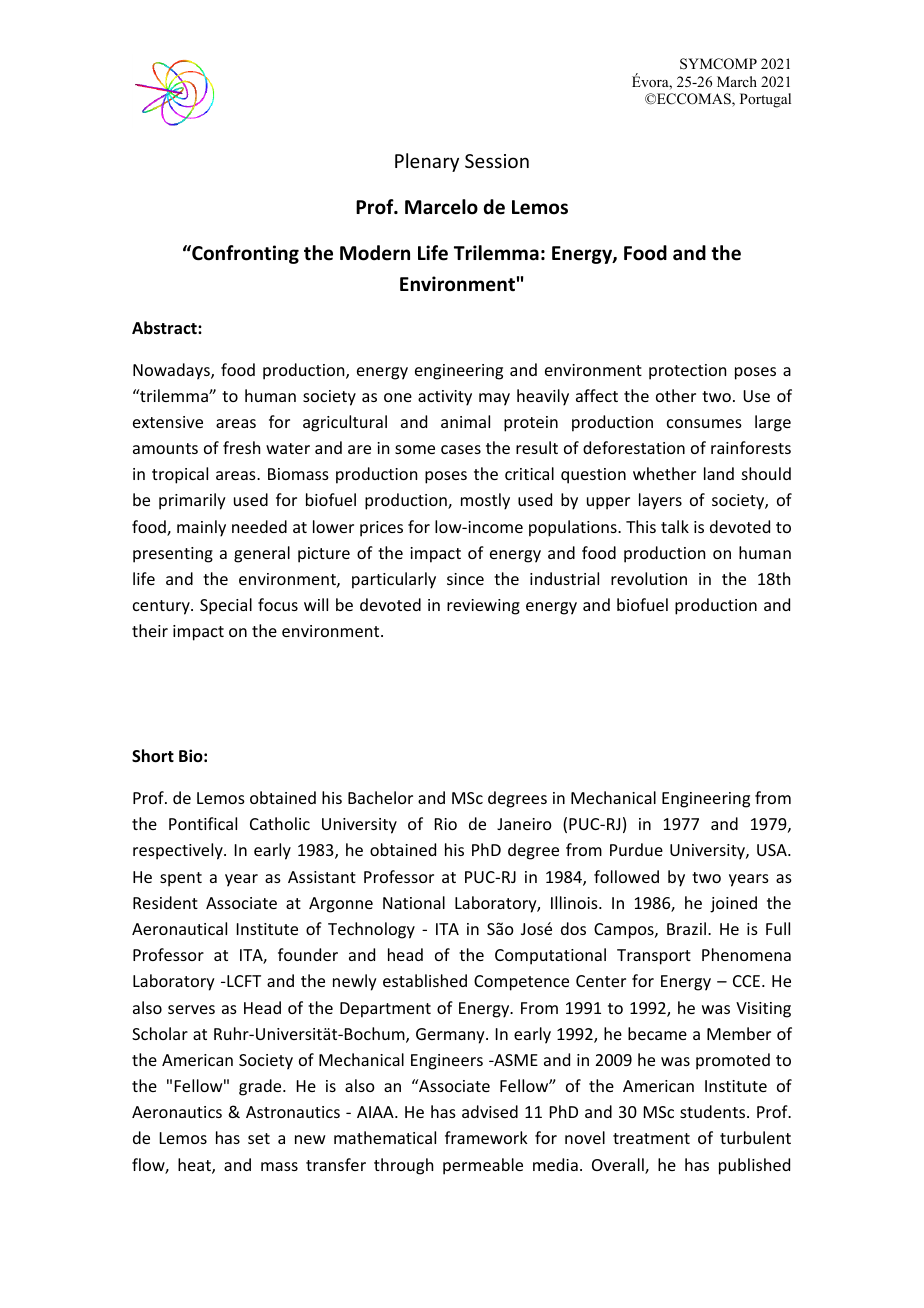  I want to click on Purdue, so click(636, 849).
